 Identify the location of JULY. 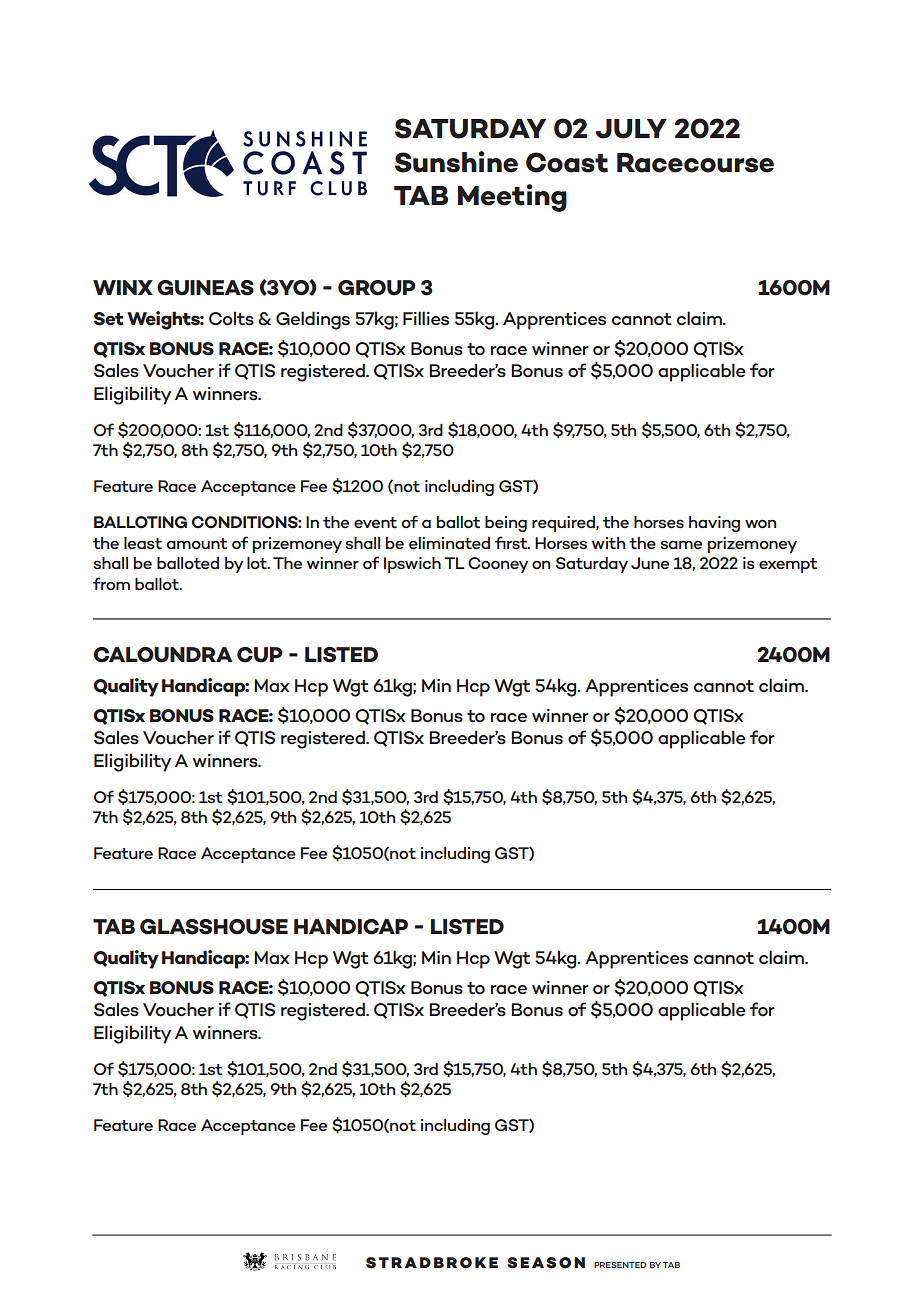
(631, 129).
